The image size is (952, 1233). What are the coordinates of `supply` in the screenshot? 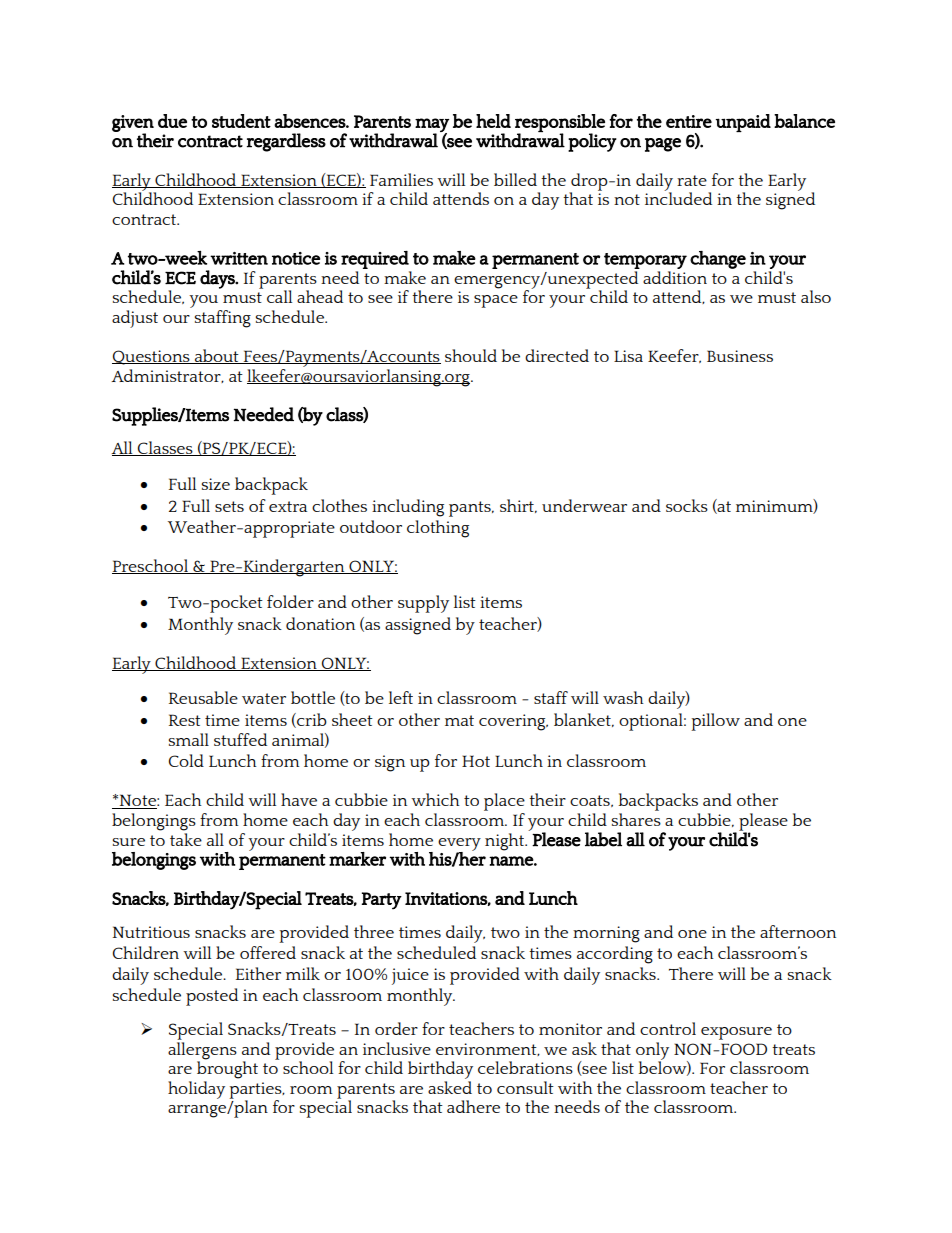 It's located at (423, 604).
